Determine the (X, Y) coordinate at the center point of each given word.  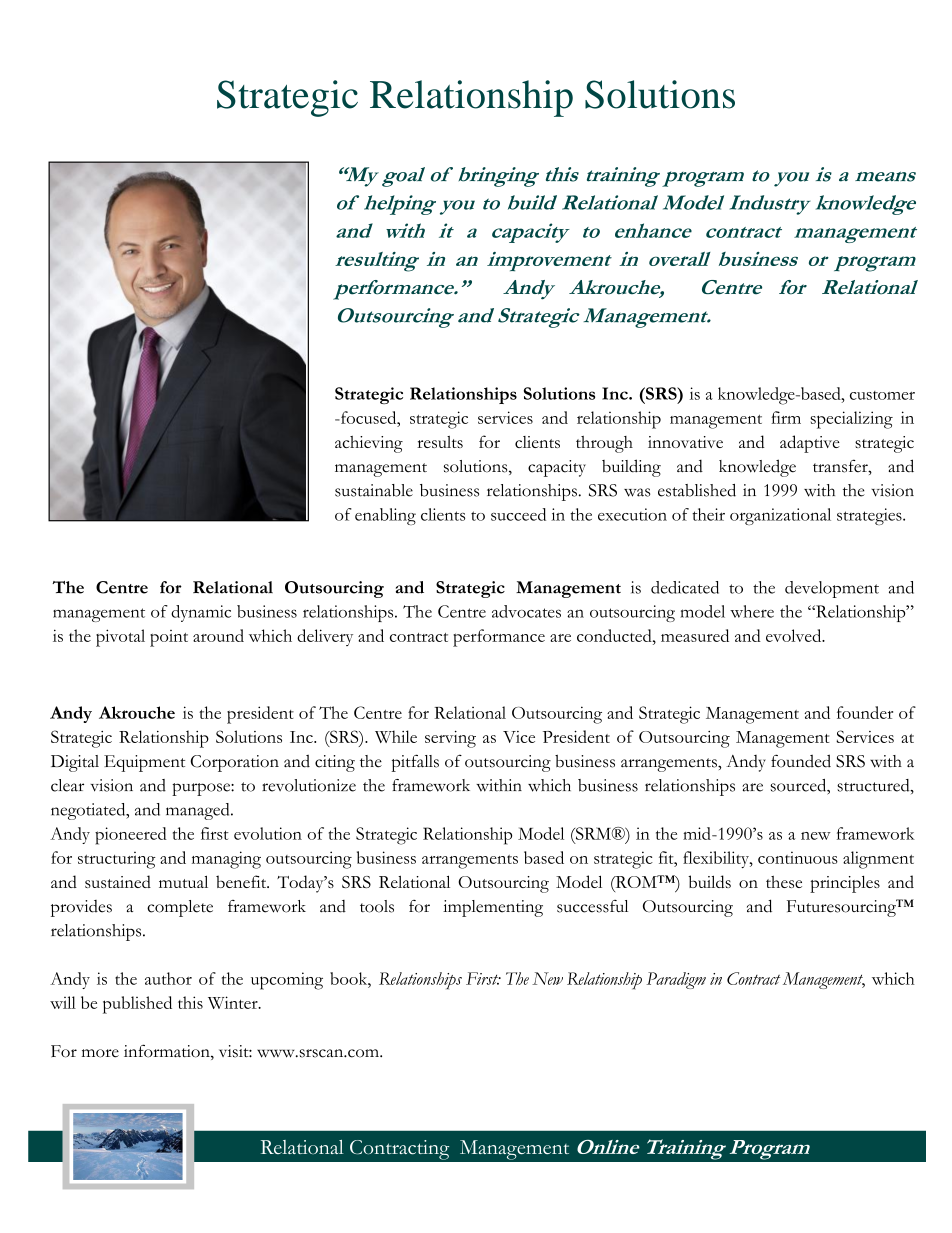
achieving (369, 444)
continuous (798, 857)
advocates (526, 611)
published (137, 1005)
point (169, 638)
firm (786, 417)
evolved (795, 635)
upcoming (287, 981)
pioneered (131, 836)
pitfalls (415, 763)
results (440, 442)
